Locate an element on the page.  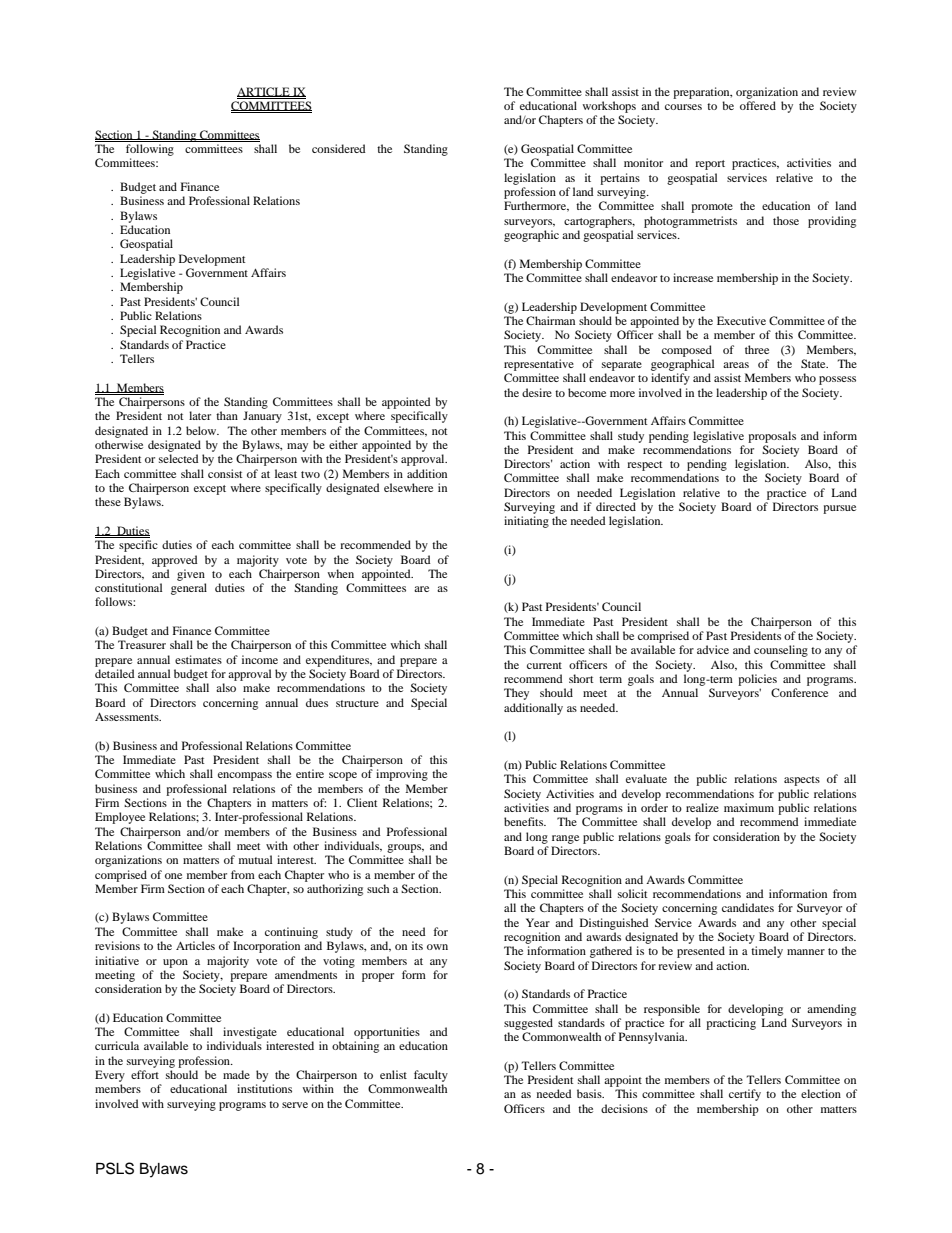
benefits is located at coordinates (525, 821).
